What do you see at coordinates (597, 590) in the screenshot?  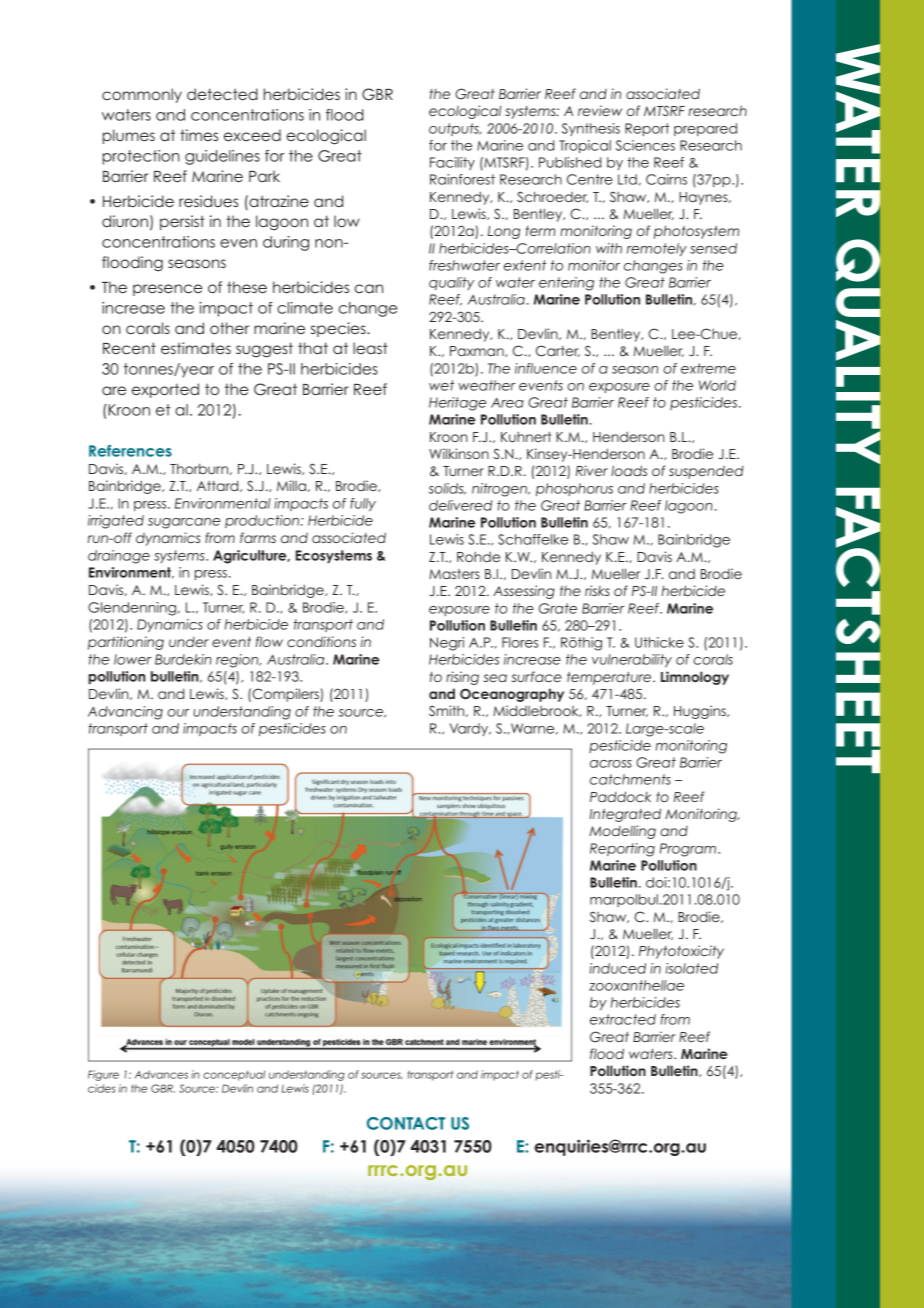 I see `risks` at bounding box center [597, 590].
